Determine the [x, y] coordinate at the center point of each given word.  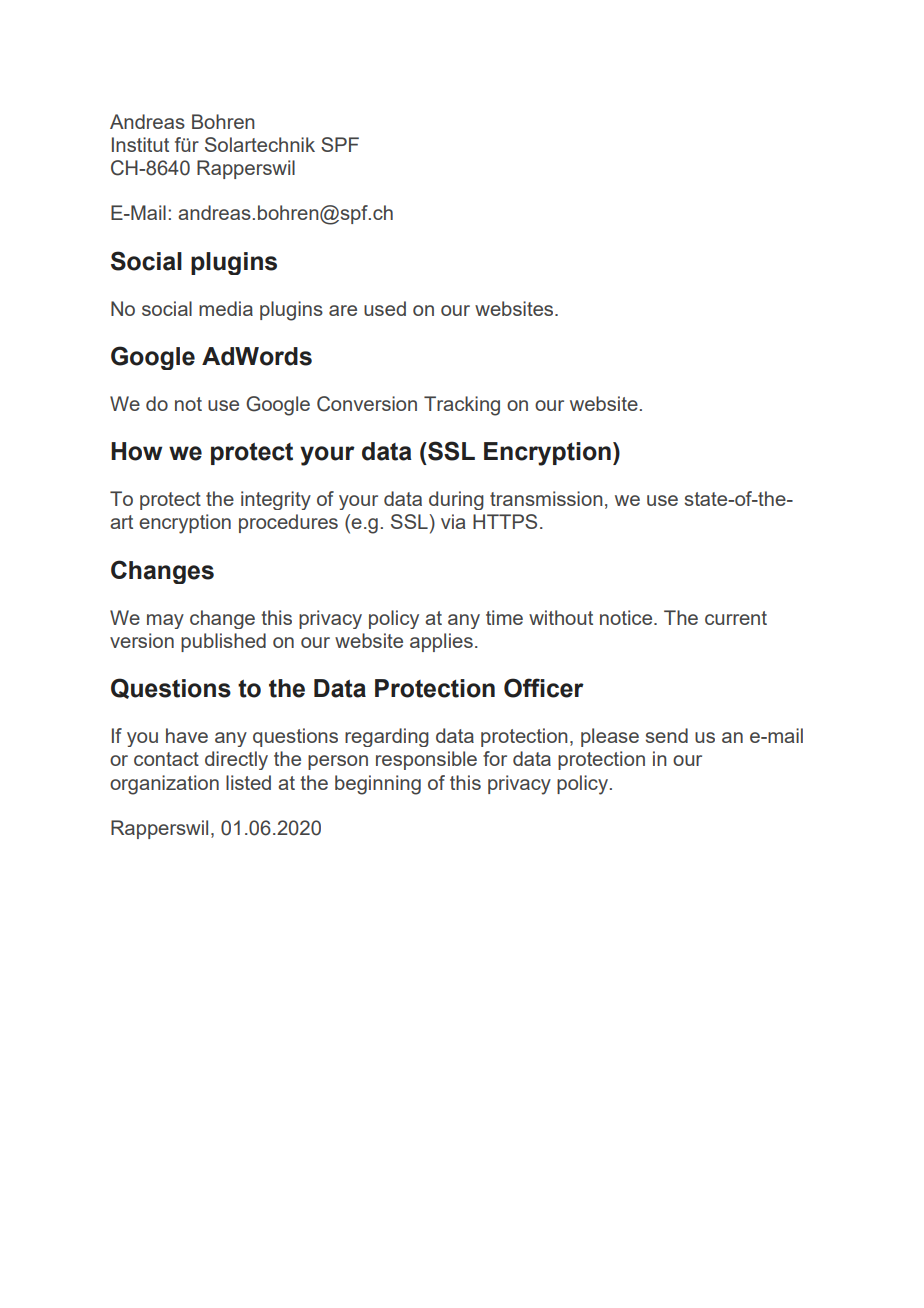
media [226, 308]
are [343, 310]
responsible [426, 760]
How [136, 451]
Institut [140, 144]
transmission [546, 498]
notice [627, 617]
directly [236, 760]
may [165, 621]
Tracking [462, 406]
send [666, 735]
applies [441, 642]
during [456, 500]
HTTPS [505, 521]
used [385, 308]
